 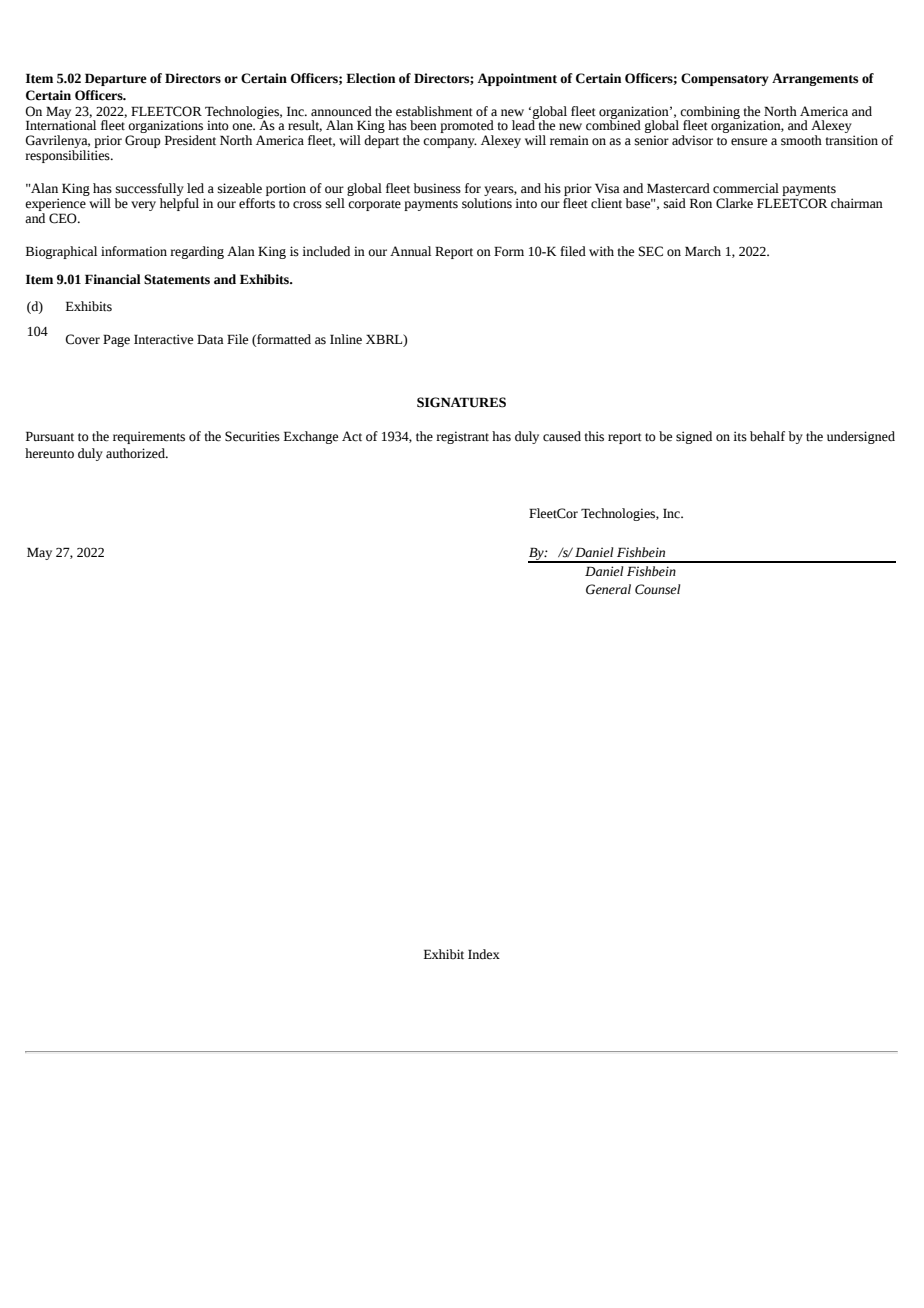 What do you see at coordinates (410, 251) in the document?
I see `Annual` at bounding box center [410, 251].
